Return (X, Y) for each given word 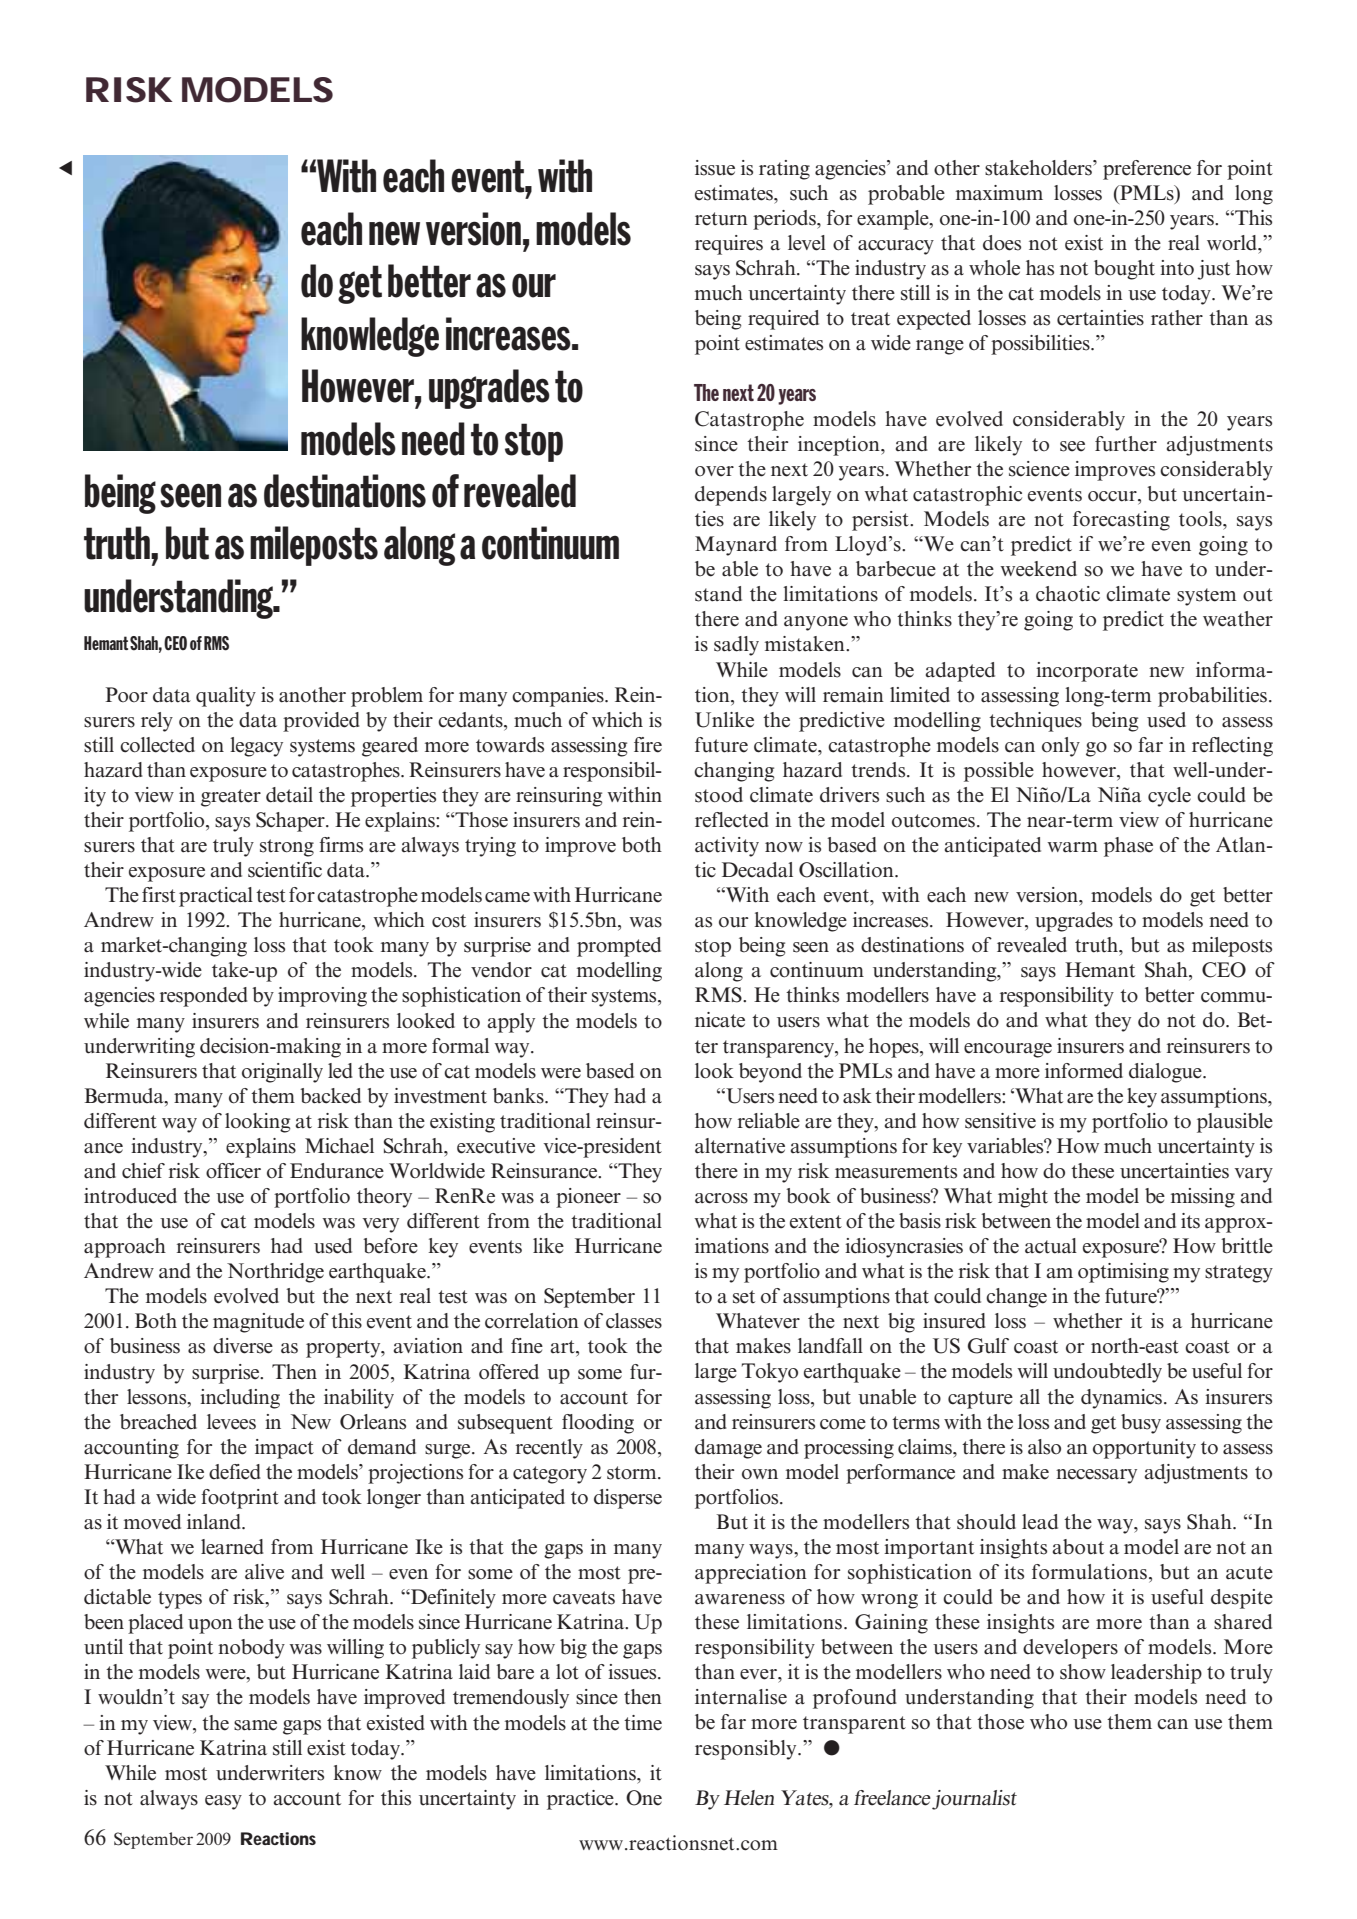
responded (204, 997)
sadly (736, 646)
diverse (243, 1346)
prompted (619, 947)
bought (1124, 270)
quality (226, 697)
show (1083, 1672)
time (643, 1723)
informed (1084, 1071)
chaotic (1068, 594)
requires (729, 245)
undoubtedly (1107, 1373)
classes (634, 1321)
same (255, 1725)
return (721, 219)
